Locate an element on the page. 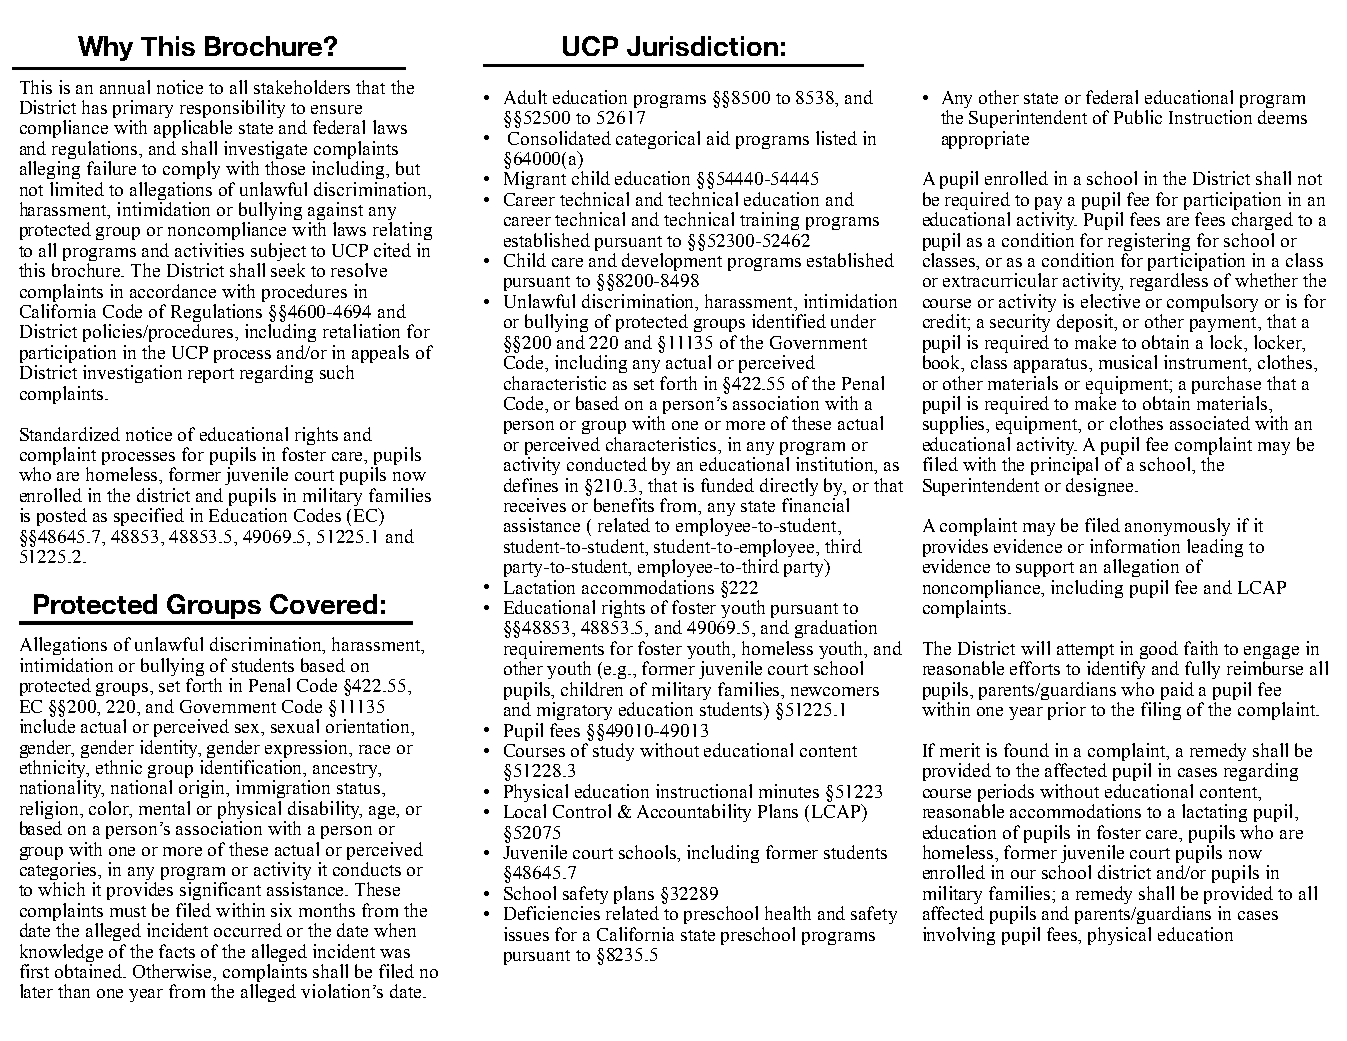 This page has width=1347, height=1041. benefits is located at coordinates (624, 505).
